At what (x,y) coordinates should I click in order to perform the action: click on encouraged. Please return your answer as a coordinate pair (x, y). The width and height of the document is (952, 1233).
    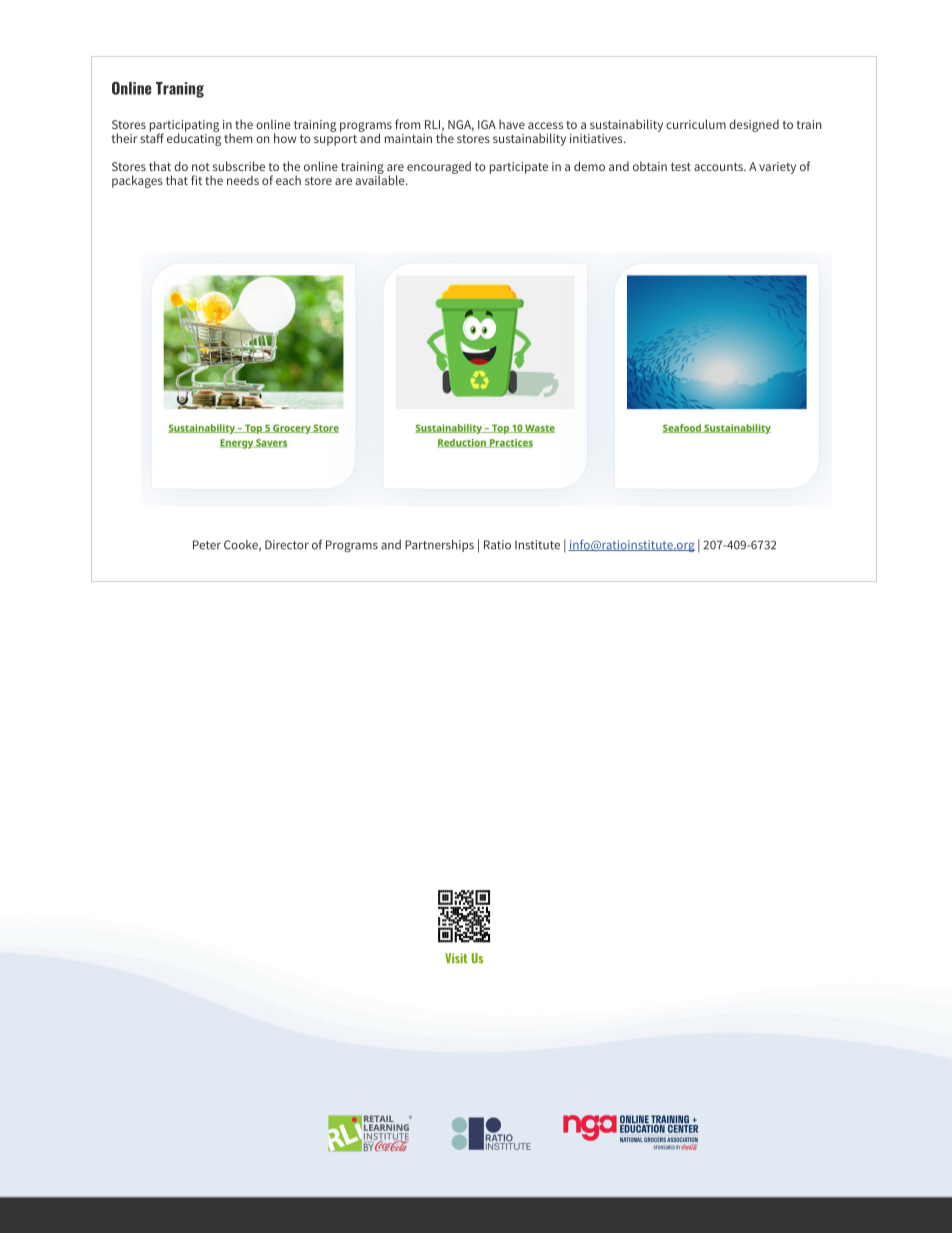
    Looking at the image, I should click on (439, 167).
